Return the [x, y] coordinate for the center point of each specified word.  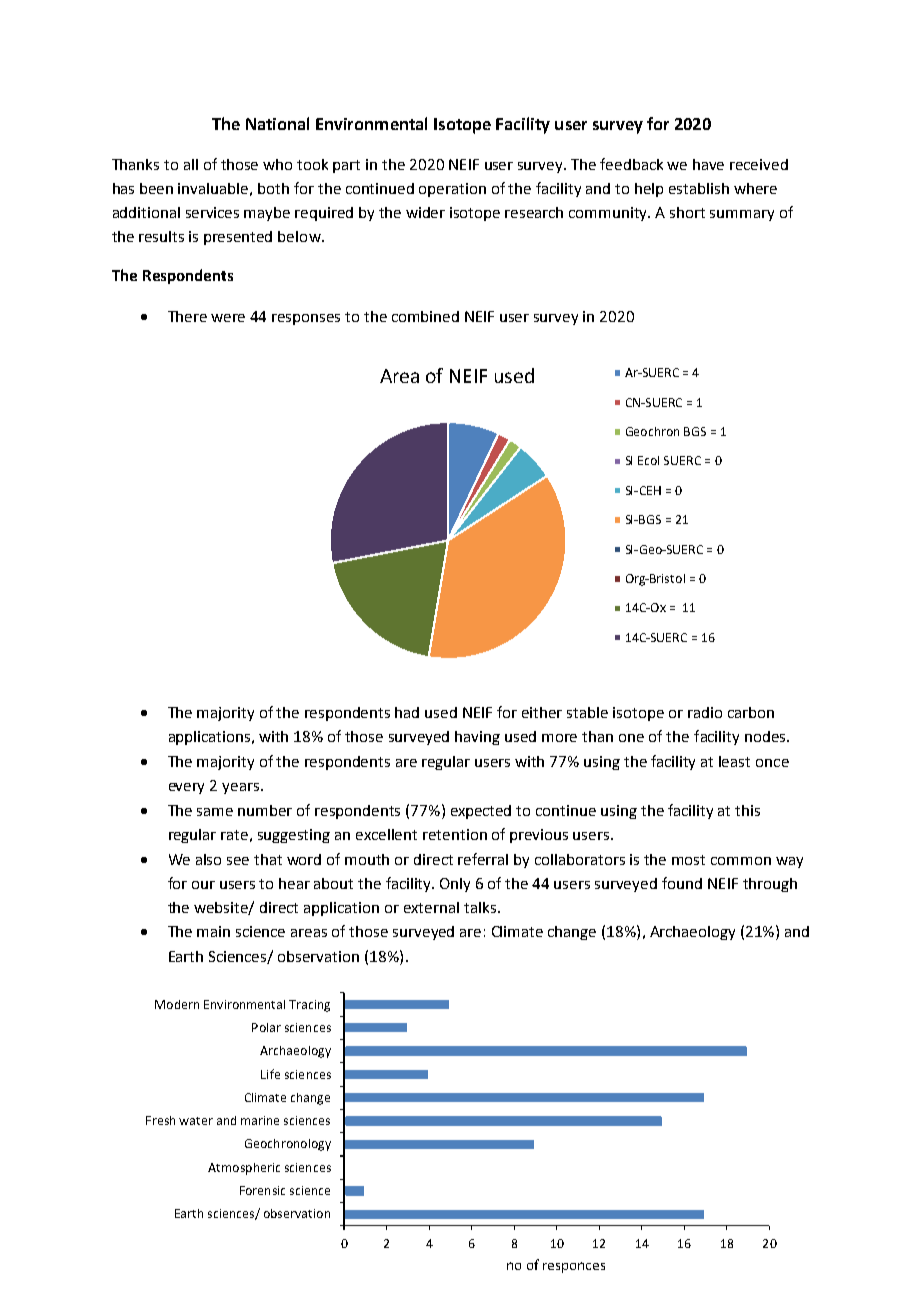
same [215, 812]
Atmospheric [244, 1169]
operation [452, 190]
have [708, 164]
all [191, 164]
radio [705, 712]
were [228, 318]
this [747, 810]
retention [455, 834]
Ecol [648, 460]
